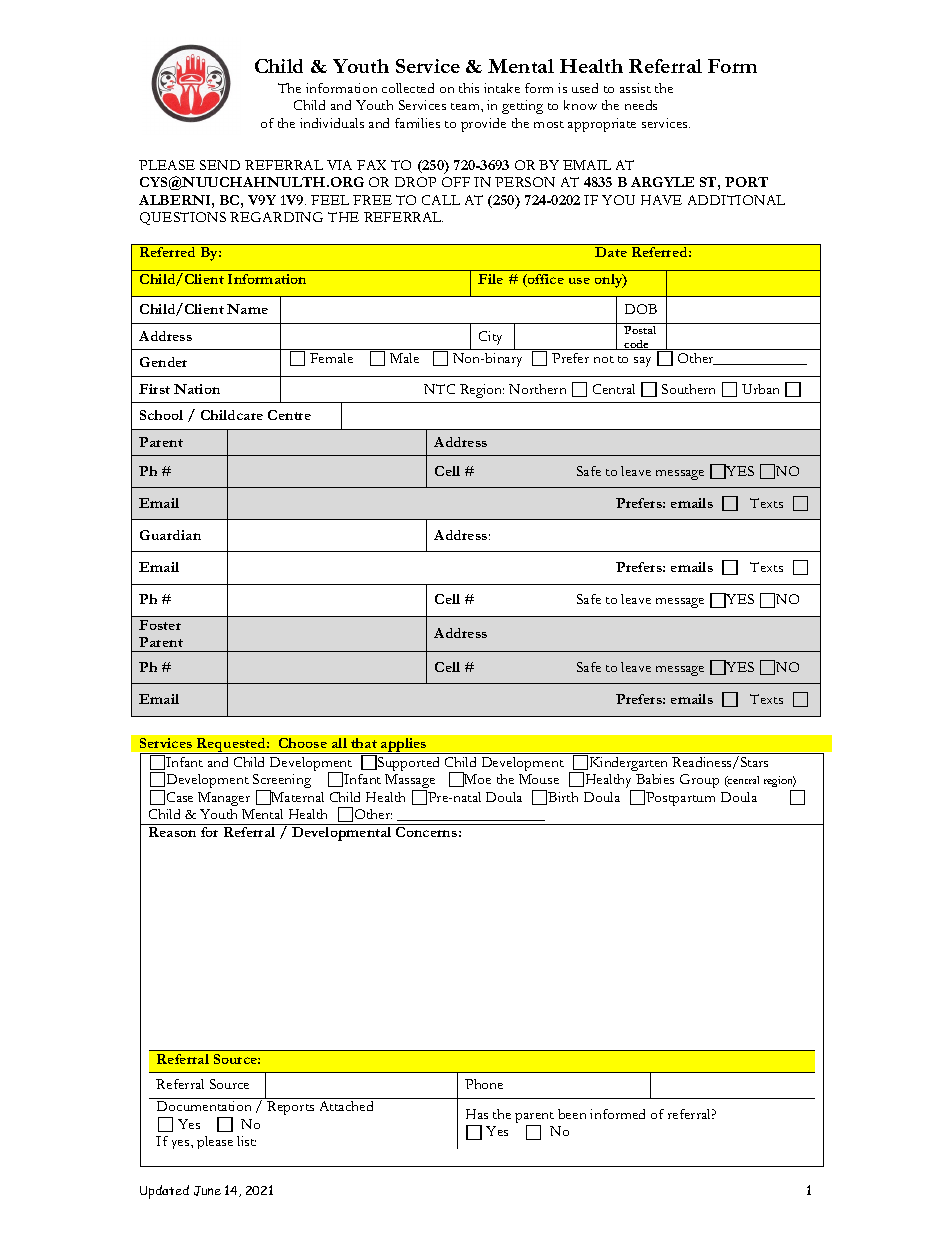 The height and width of the image is (1233, 952). I want to click on NTC, so click(439, 389).
